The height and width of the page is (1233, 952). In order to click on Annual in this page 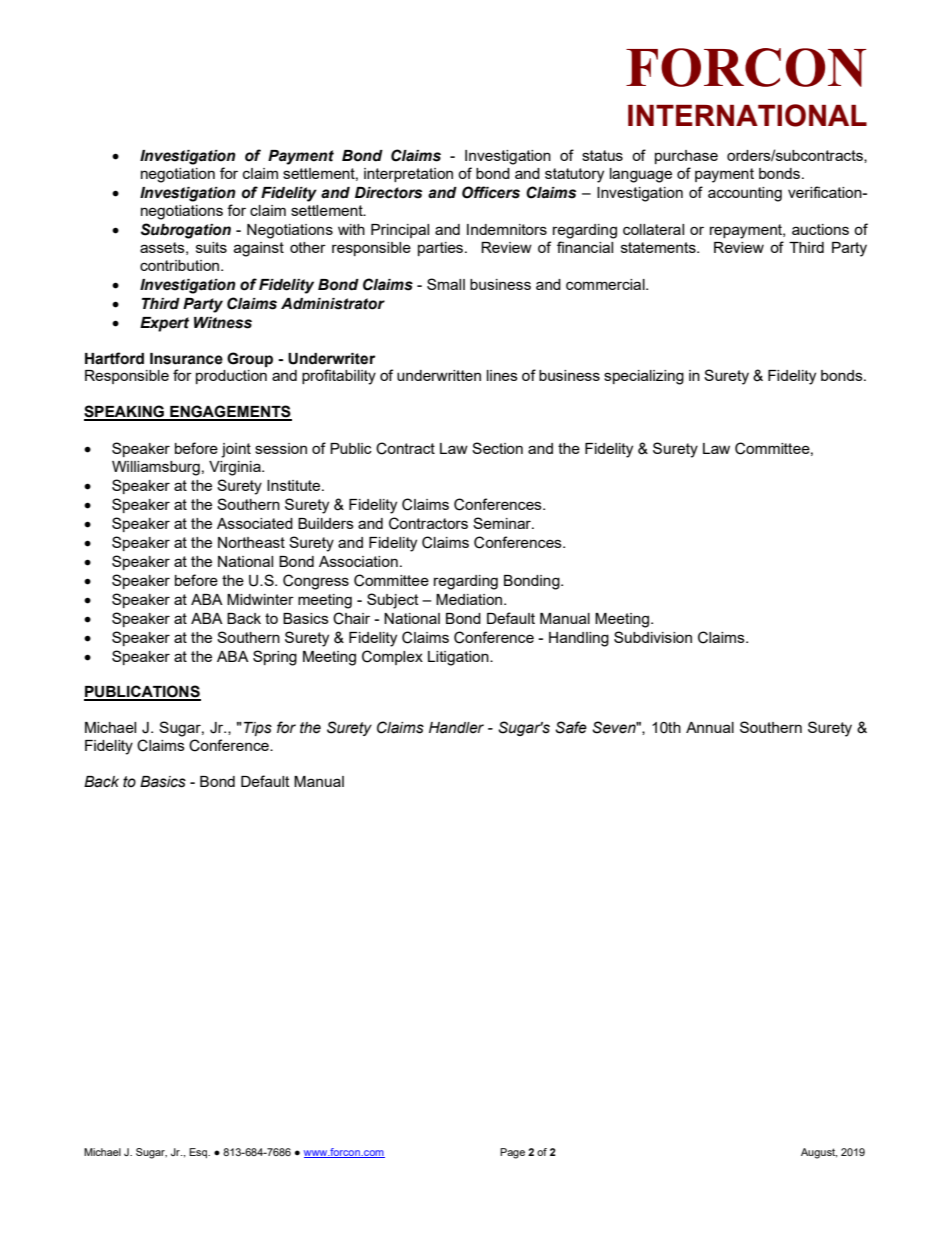, I will do `click(710, 727)`.
